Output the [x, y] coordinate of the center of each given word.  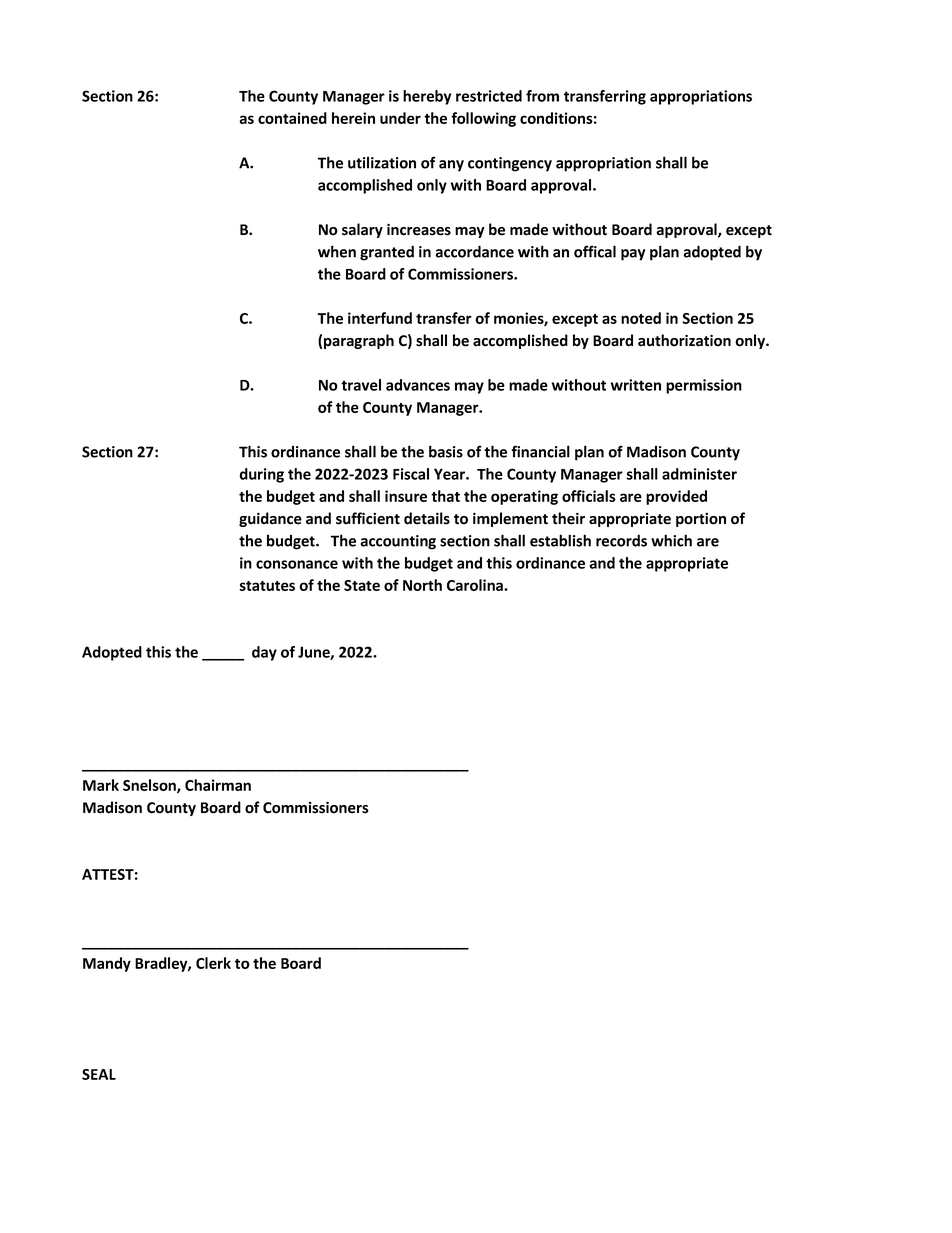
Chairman [218, 785]
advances [418, 385]
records [621, 540]
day [264, 653]
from [542, 96]
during [261, 475]
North [422, 585]
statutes [267, 586]
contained [292, 118]
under [400, 118]
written [636, 385]
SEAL [99, 1074]
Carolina [476, 585]
